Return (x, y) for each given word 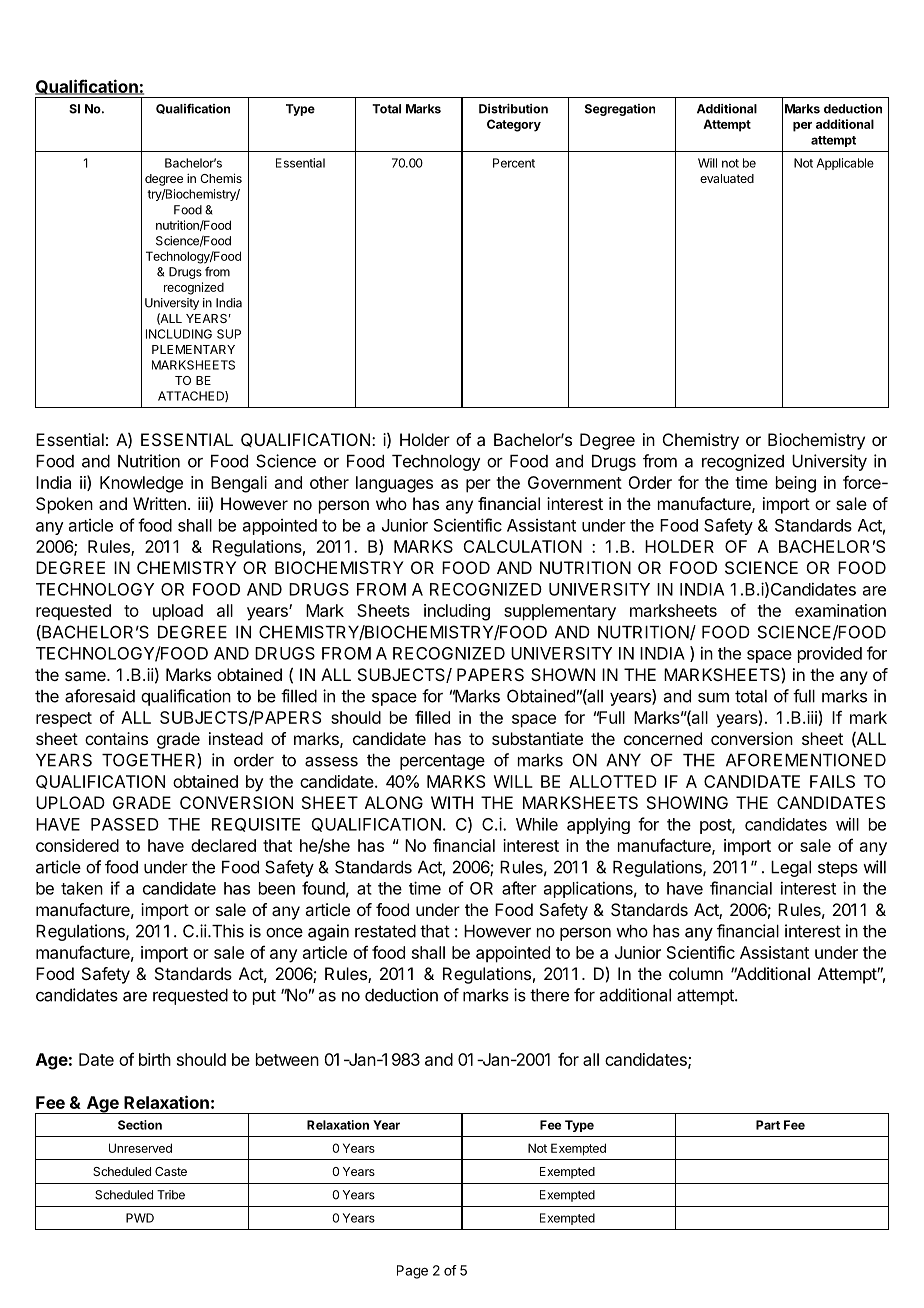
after (519, 888)
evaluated (727, 178)
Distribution (513, 109)
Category (514, 125)
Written (159, 503)
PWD (140, 1218)
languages (394, 484)
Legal (791, 869)
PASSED (125, 824)
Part (768, 1125)
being (796, 484)
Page (412, 1272)
